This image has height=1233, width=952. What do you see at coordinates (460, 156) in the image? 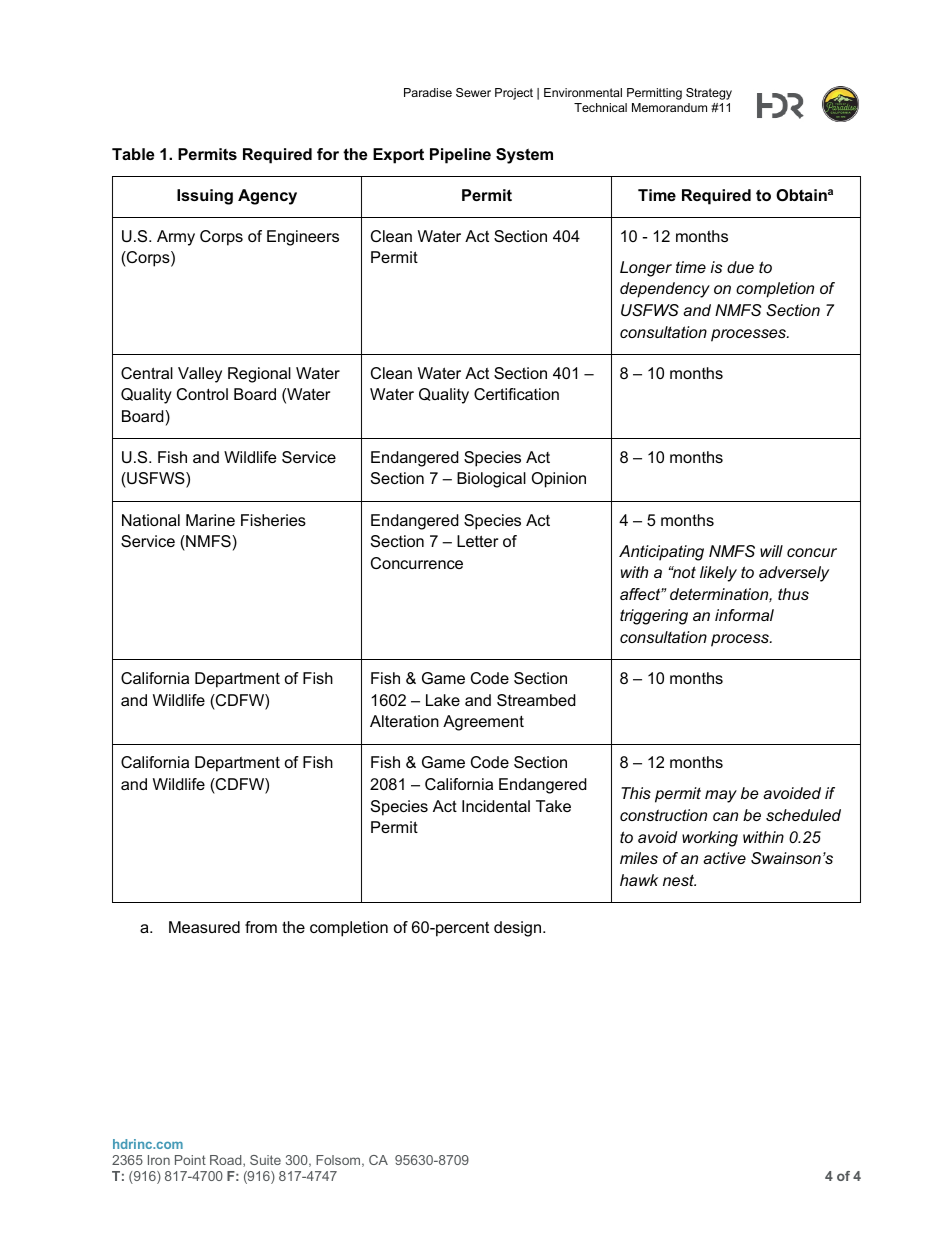
I see `Pipeline` at bounding box center [460, 156].
